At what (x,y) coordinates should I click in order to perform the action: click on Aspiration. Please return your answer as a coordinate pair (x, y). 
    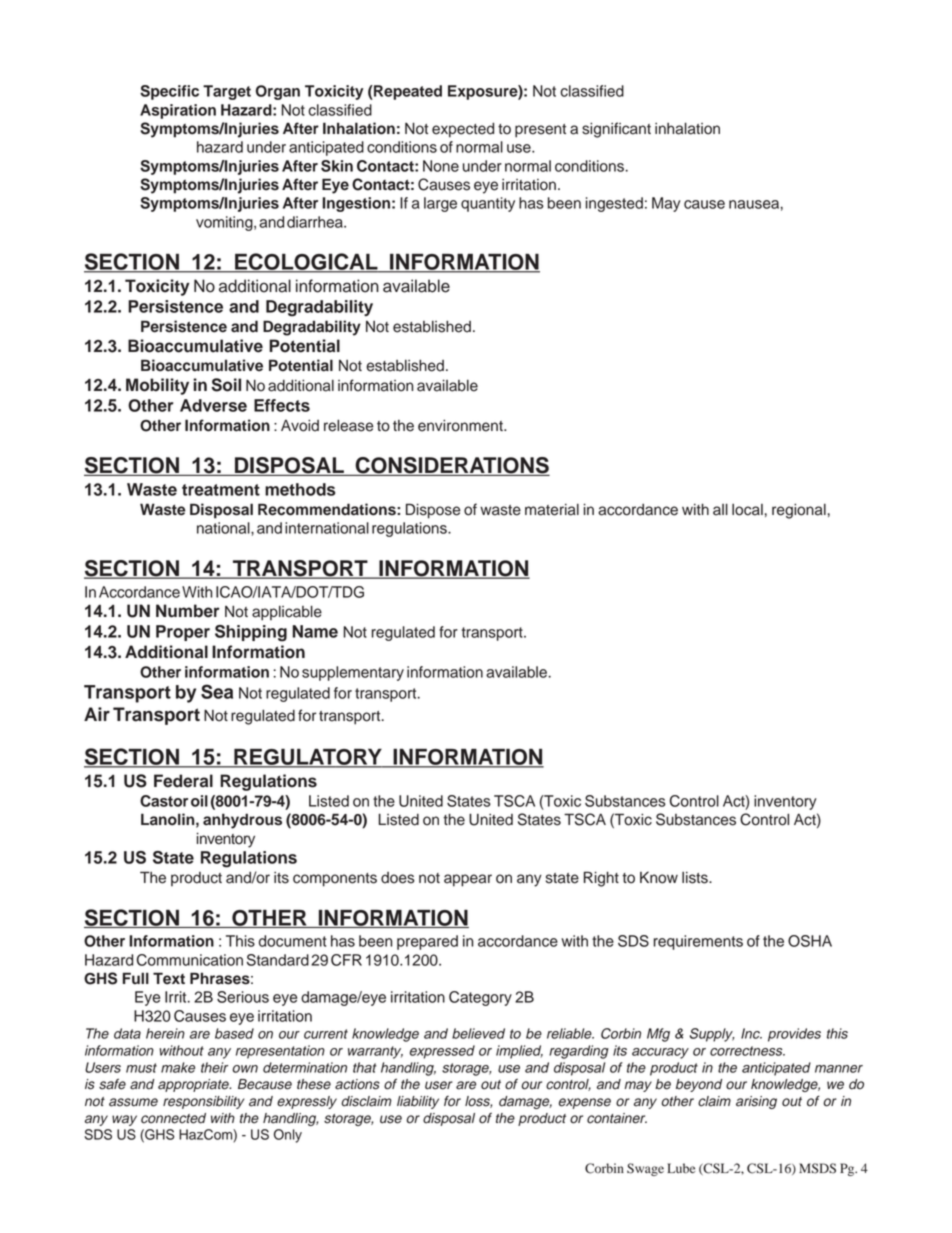
    Looking at the image, I should click on (178, 111).
